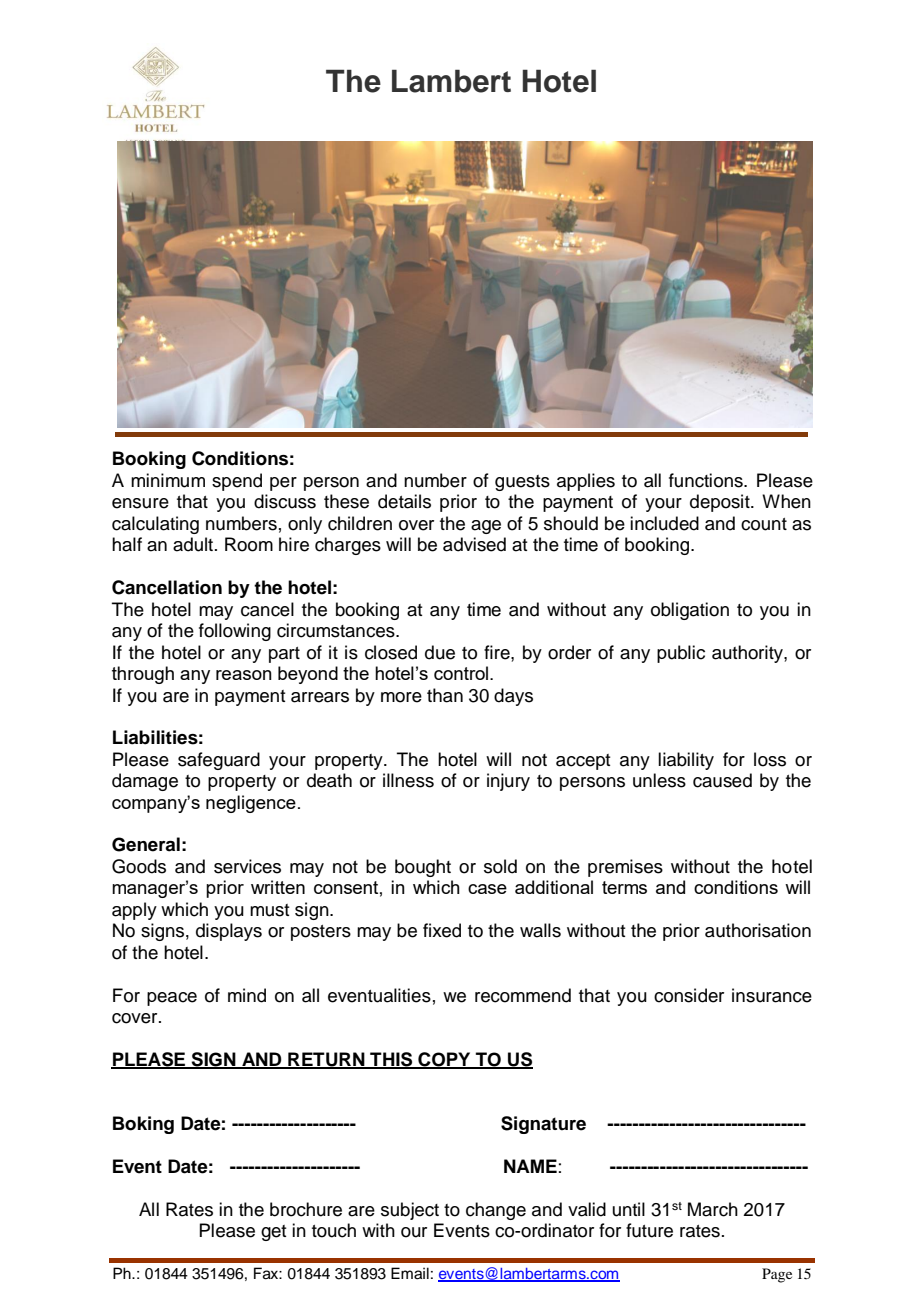 The height and width of the screenshot is (1308, 924). I want to click on following, so click(235, 632).
